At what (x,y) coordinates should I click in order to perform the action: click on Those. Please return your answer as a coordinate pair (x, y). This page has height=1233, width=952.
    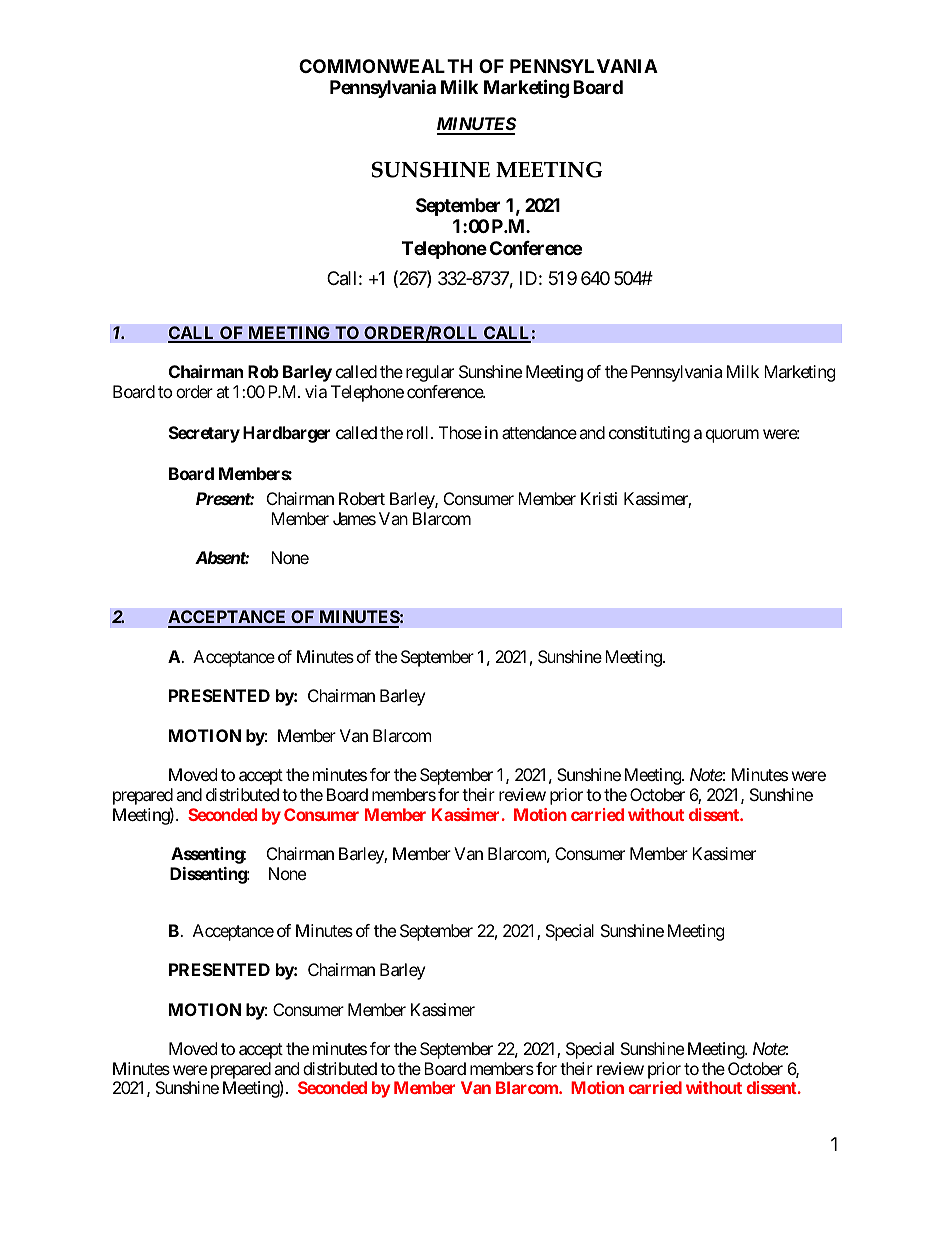
    Looking at the image, I should click on (460, 432).
